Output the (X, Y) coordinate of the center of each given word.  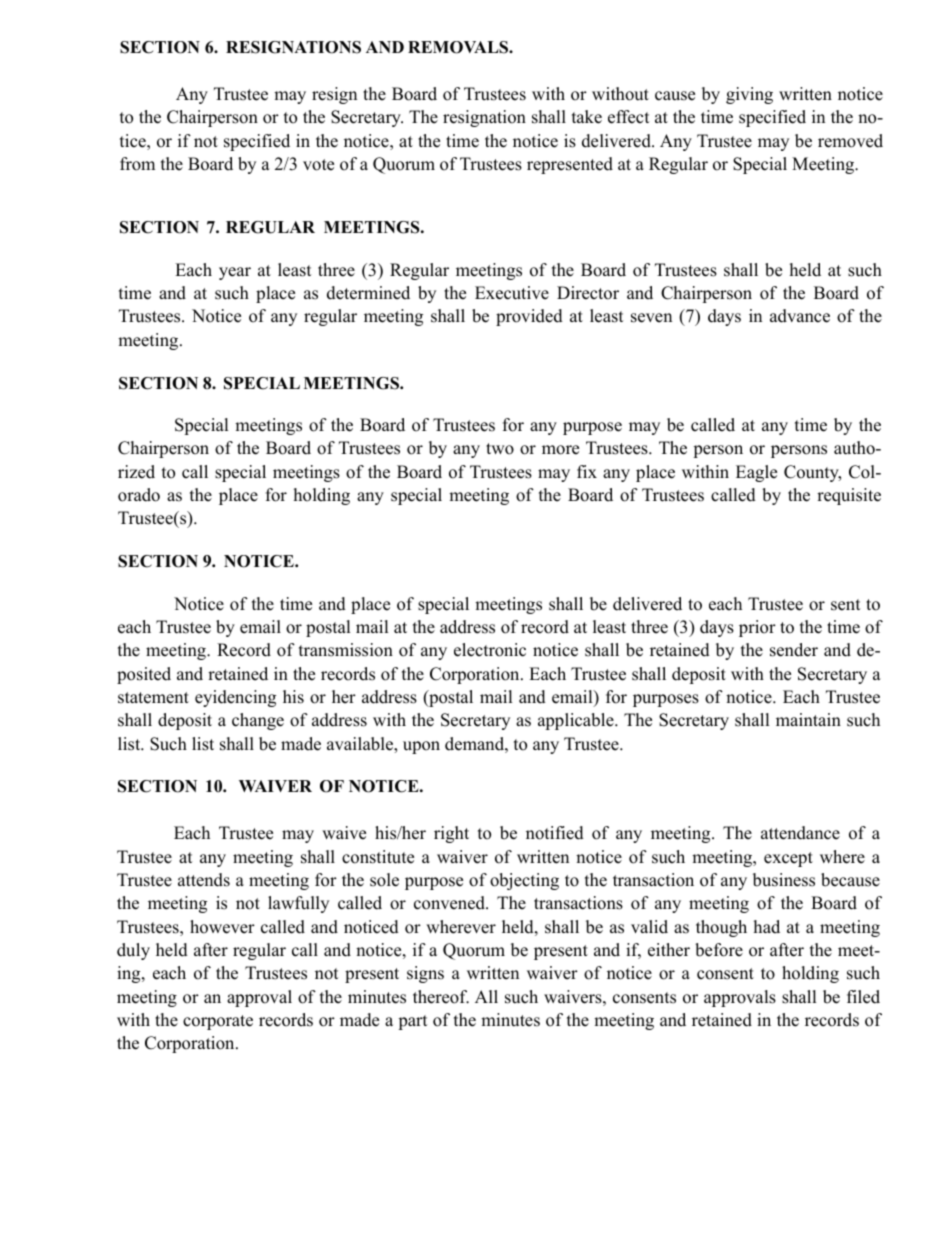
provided (529, 317)
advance (800, 316)
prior (757, 628)
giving (749, 95)
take (587, 117)
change (258, 721)
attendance (800, 833)
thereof (441, 997)
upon (421, 747)
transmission (346, 650)
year (235, 273)
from (137, 164)
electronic (490, 650)
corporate (218, 1022)
